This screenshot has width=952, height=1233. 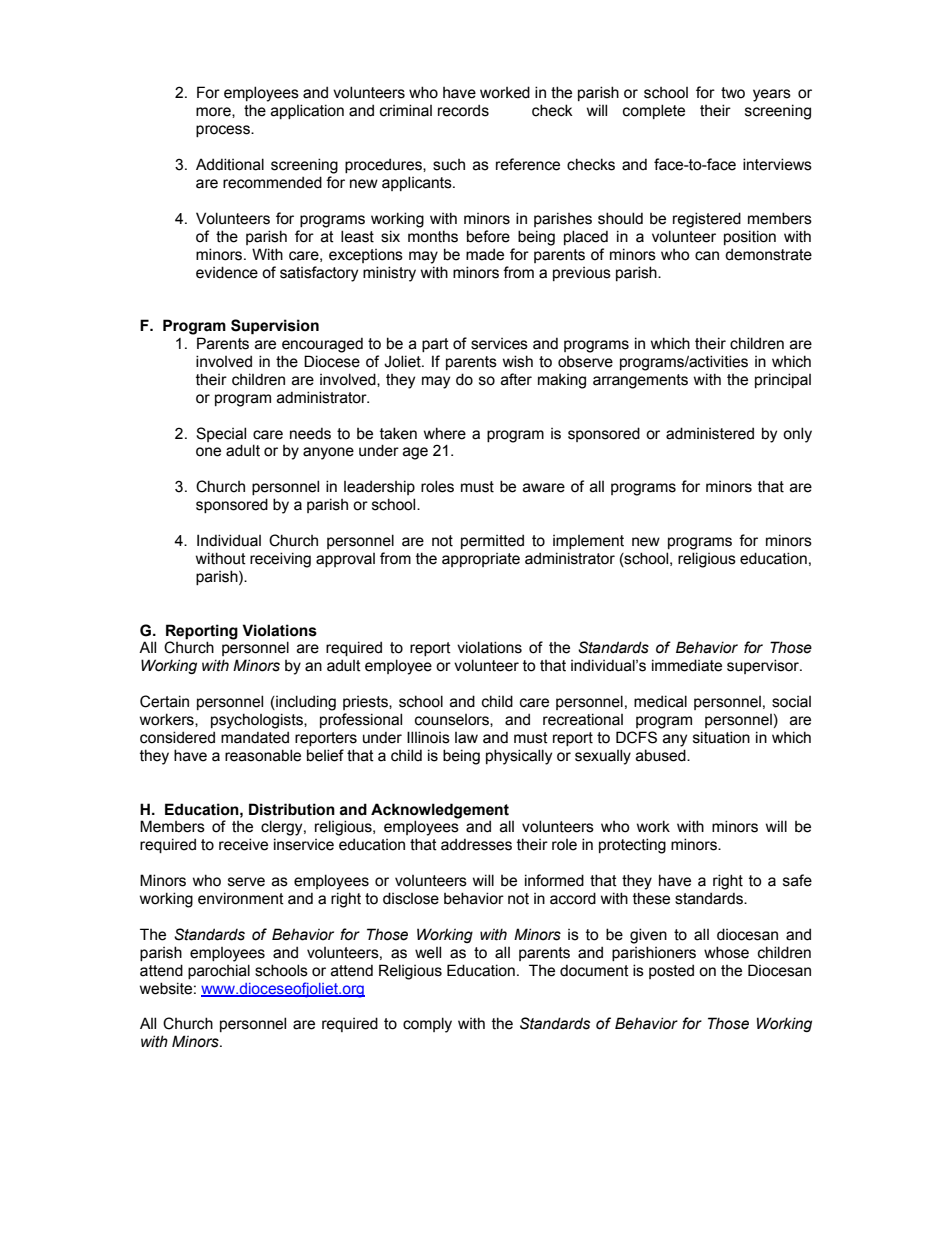 I want to click on records, so click(x=463, y=110).
